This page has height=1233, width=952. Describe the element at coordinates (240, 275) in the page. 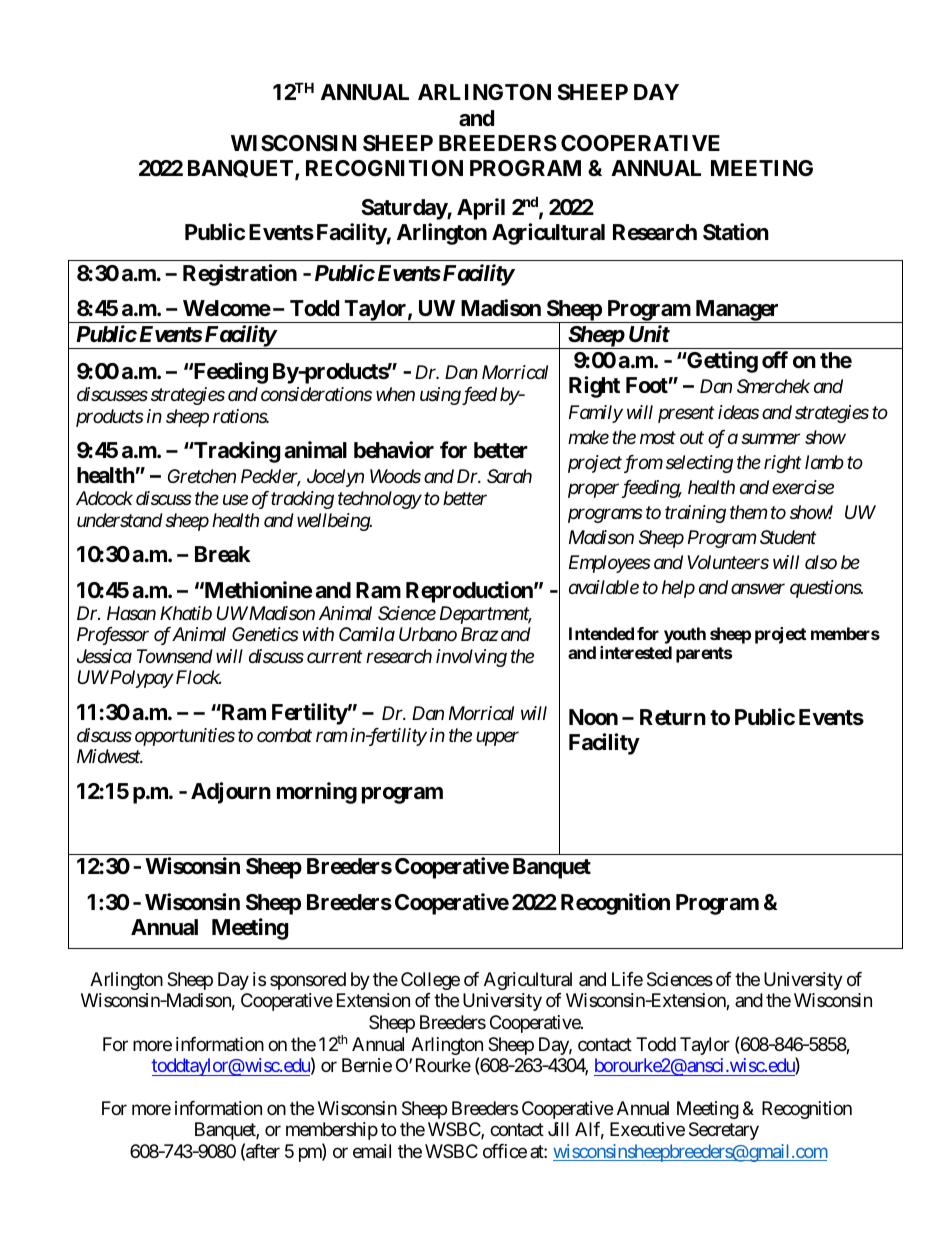

I see `Registration` at that location.
